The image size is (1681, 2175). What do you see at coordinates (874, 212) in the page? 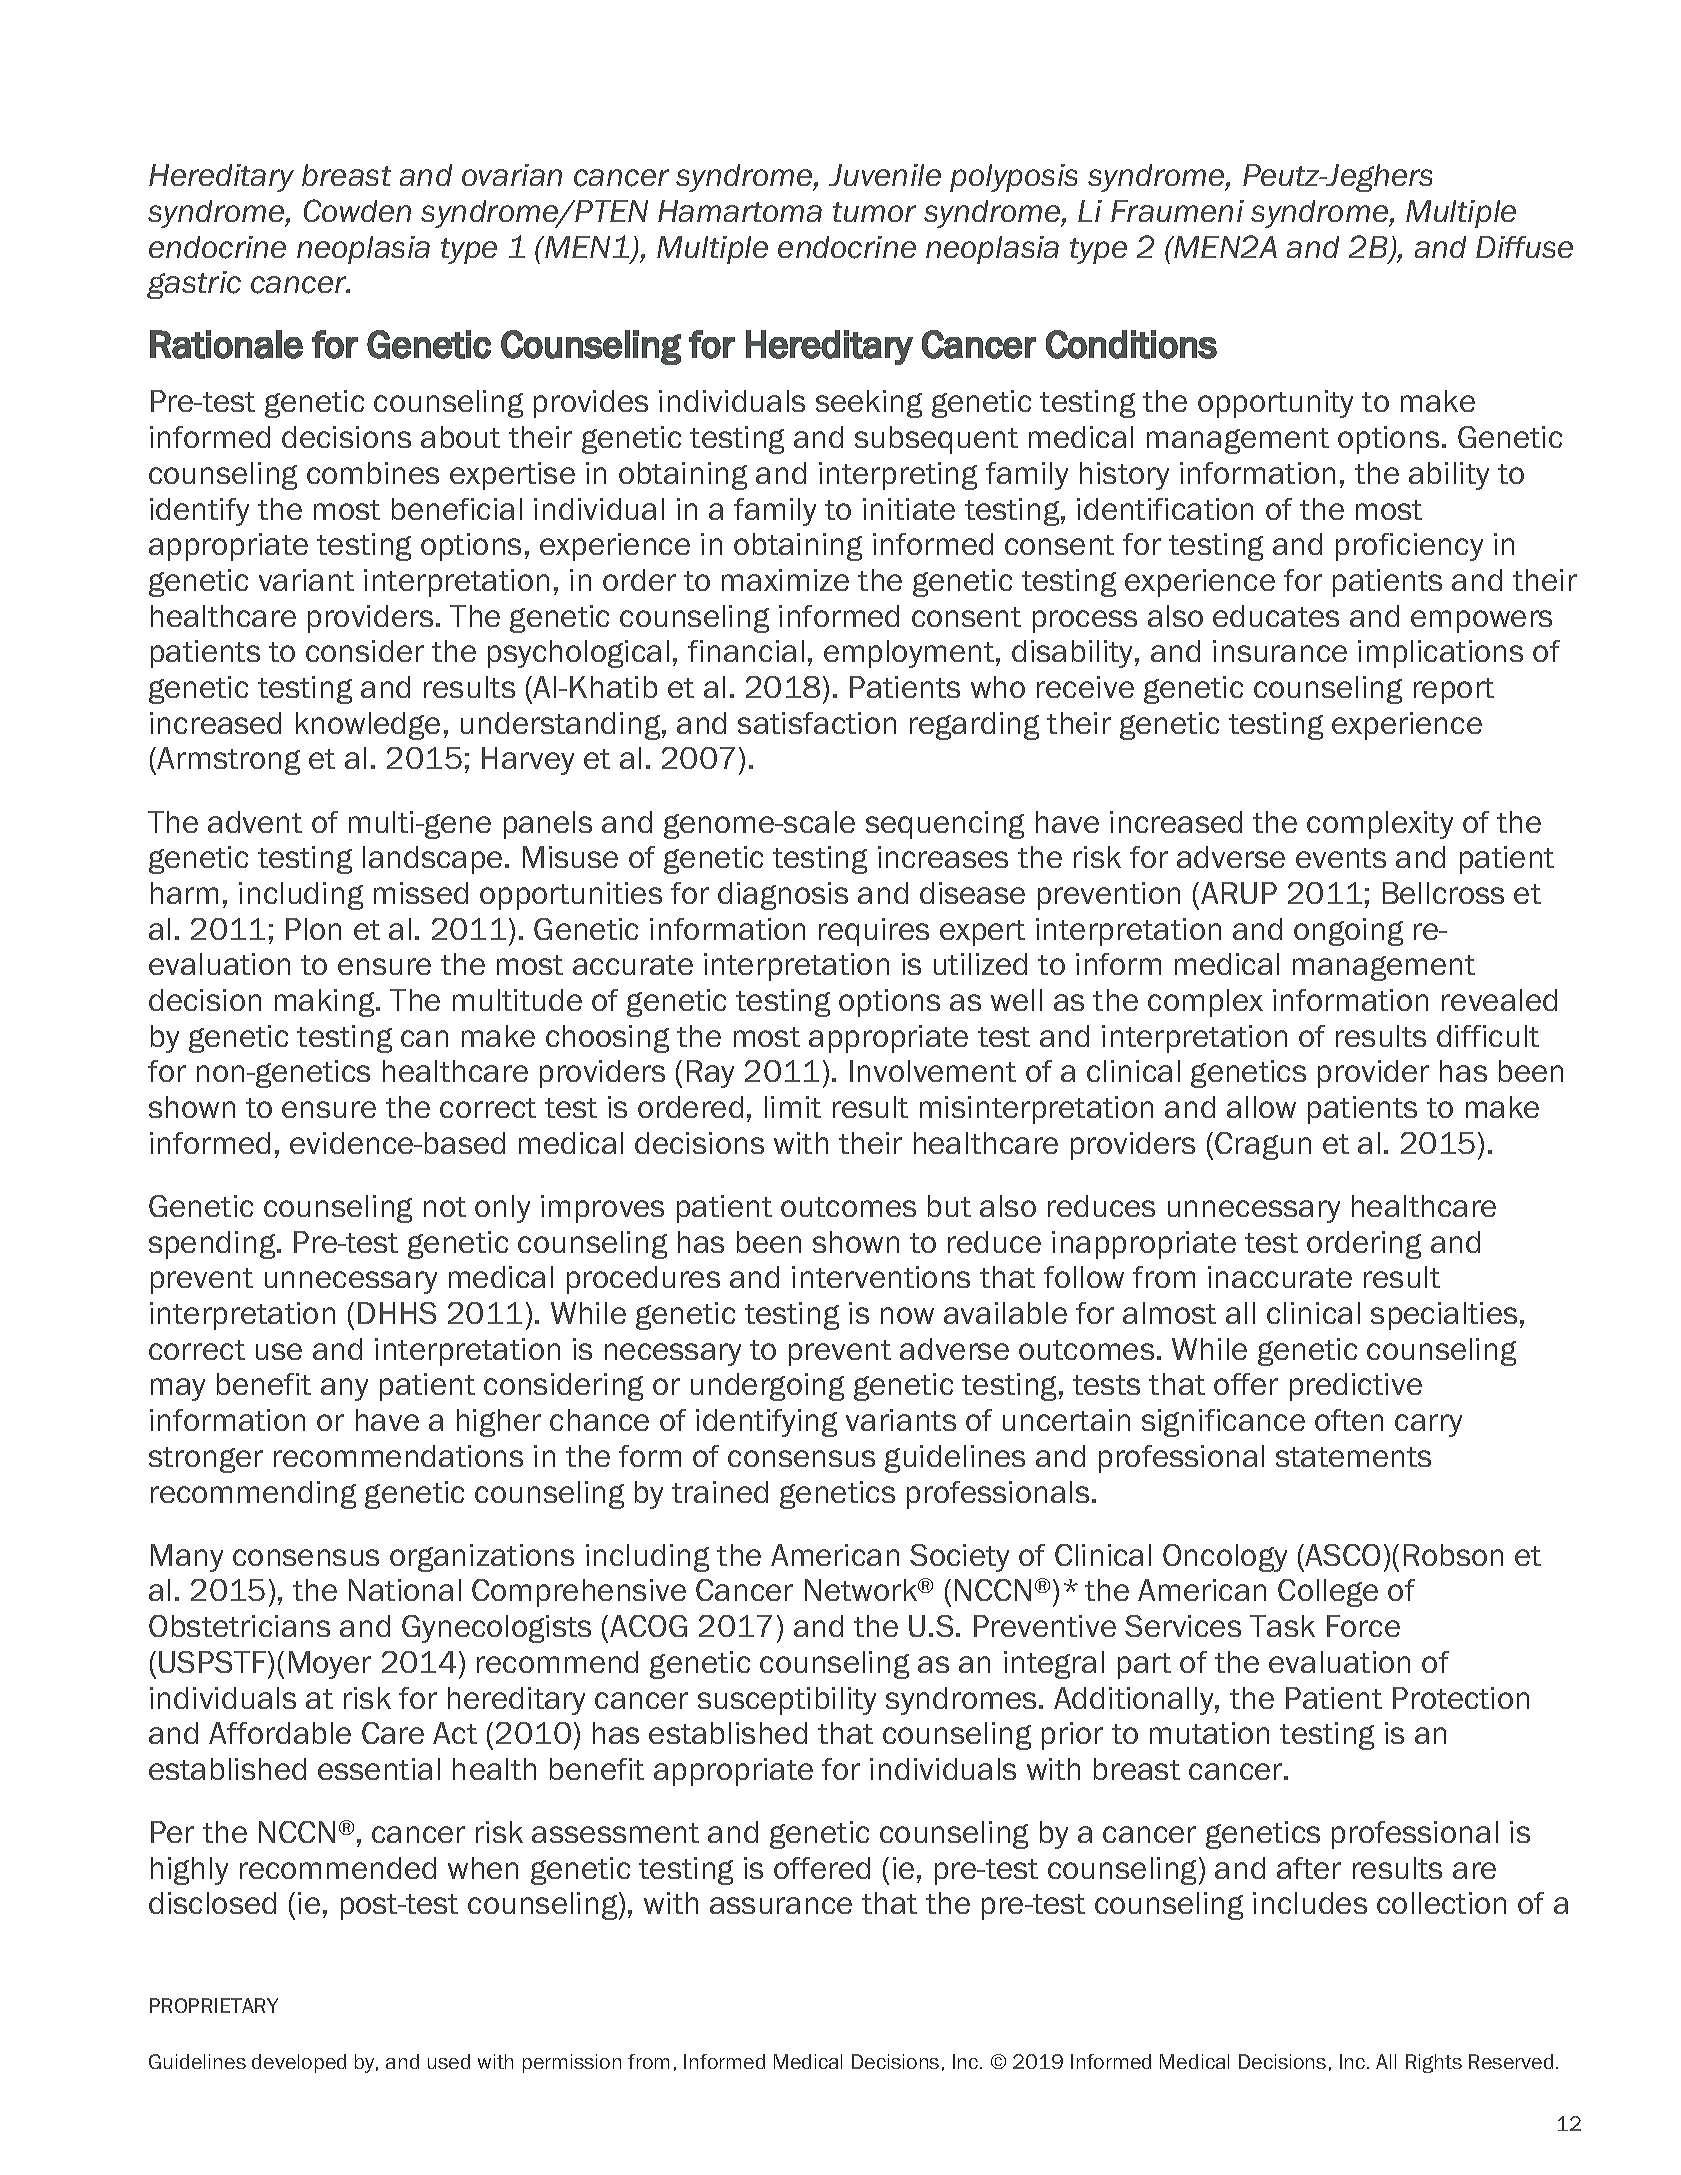
I see `tumor` at bounding box center [874, 212].
